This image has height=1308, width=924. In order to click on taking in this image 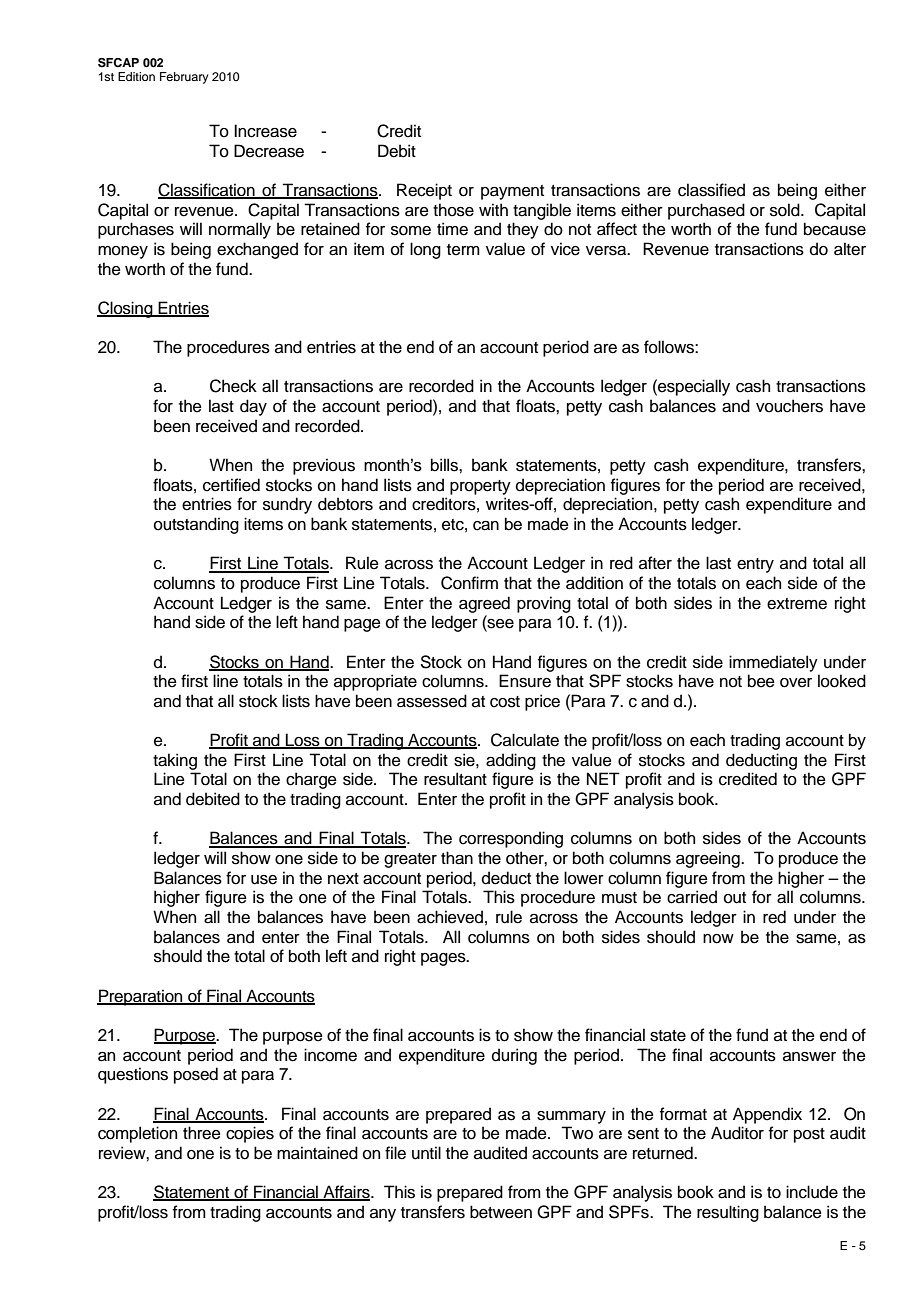, I will do `click(175, 761)`.
